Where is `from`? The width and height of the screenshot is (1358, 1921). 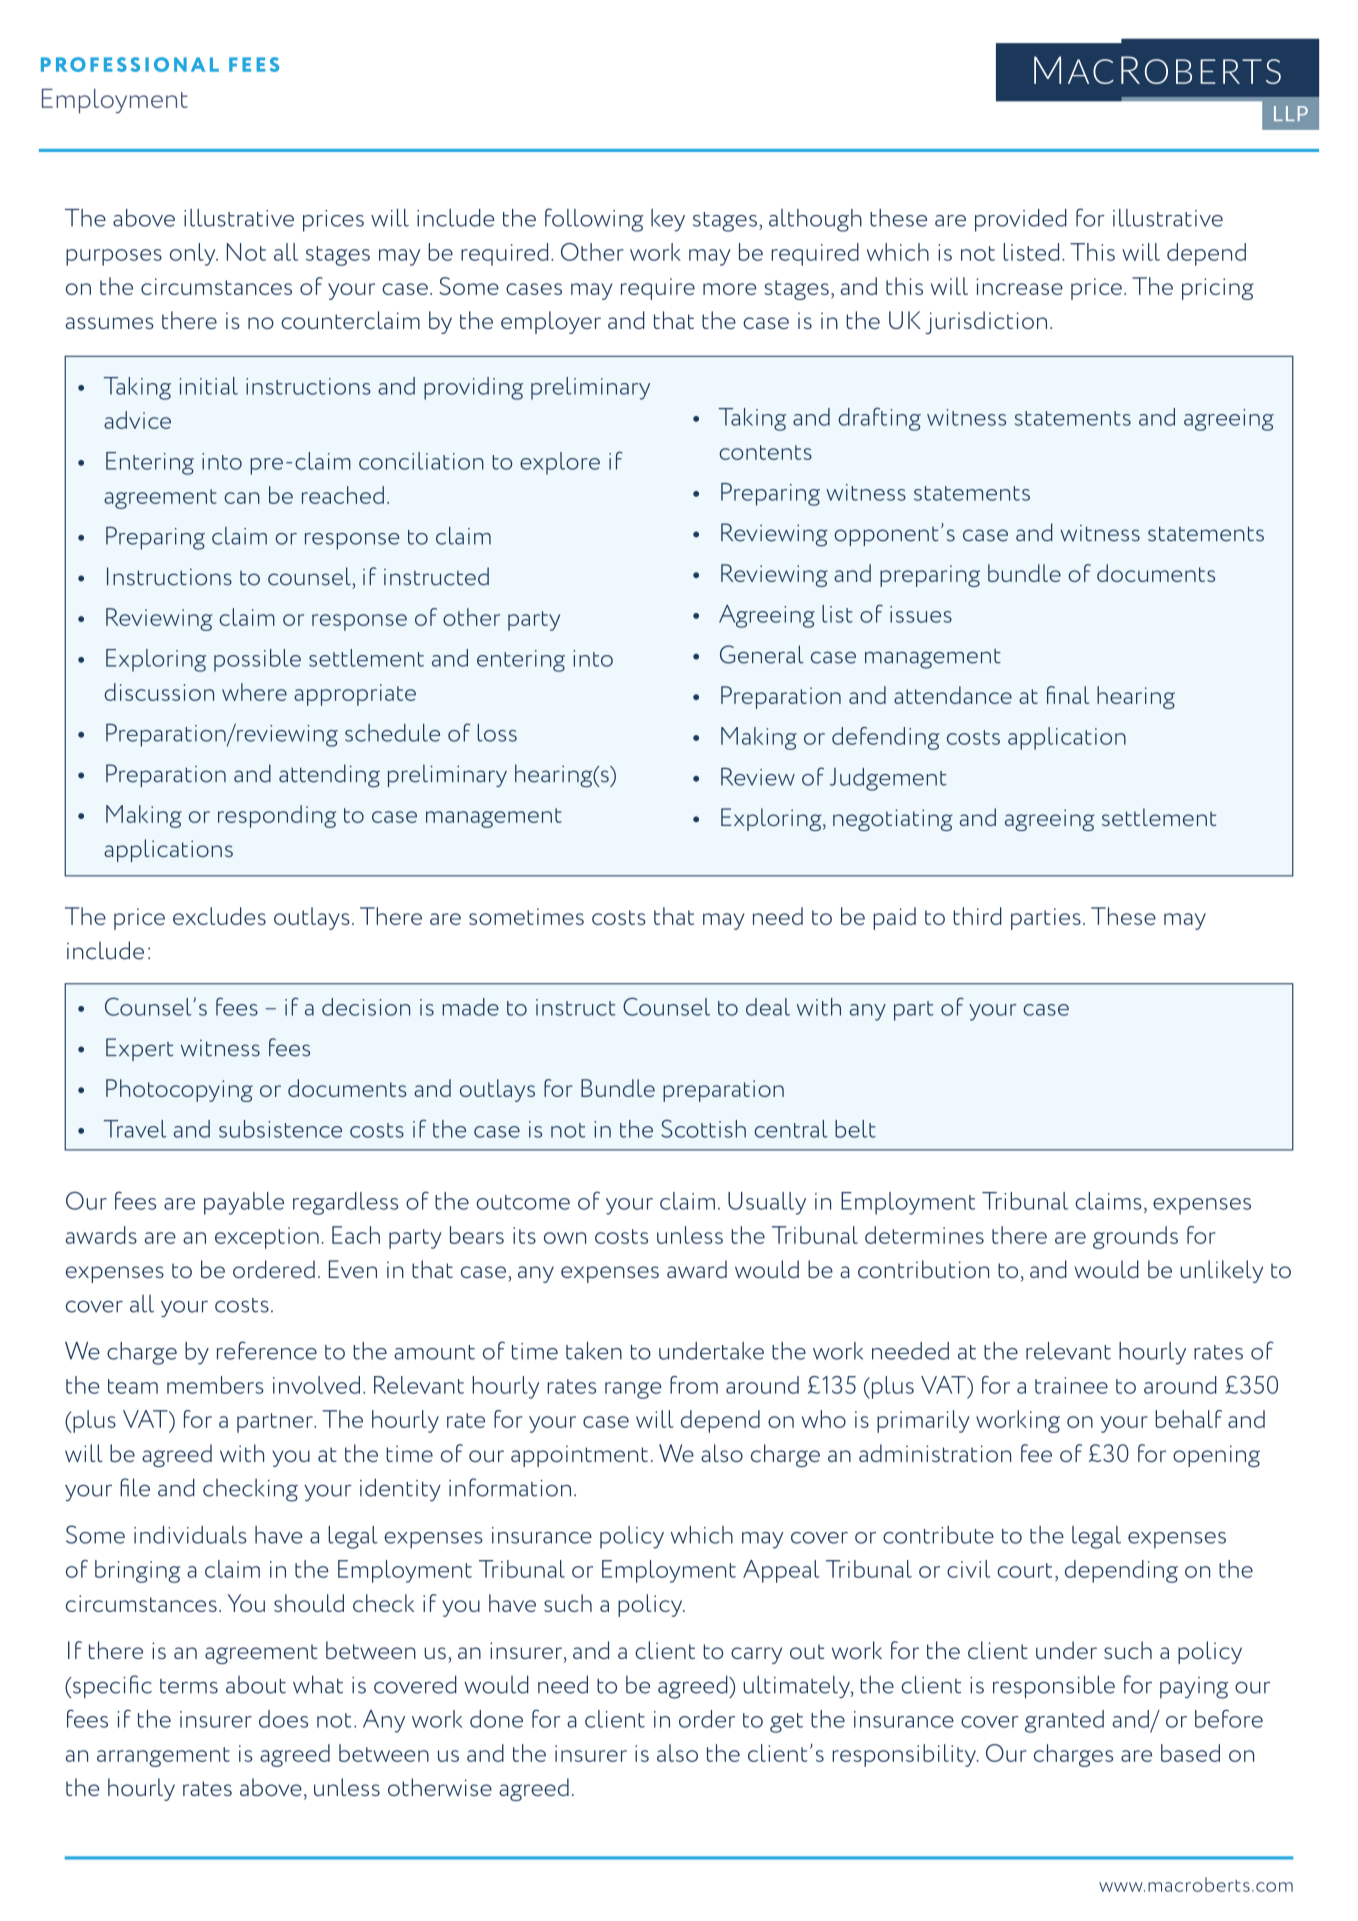 from is located at coordinates (694, 1385).
